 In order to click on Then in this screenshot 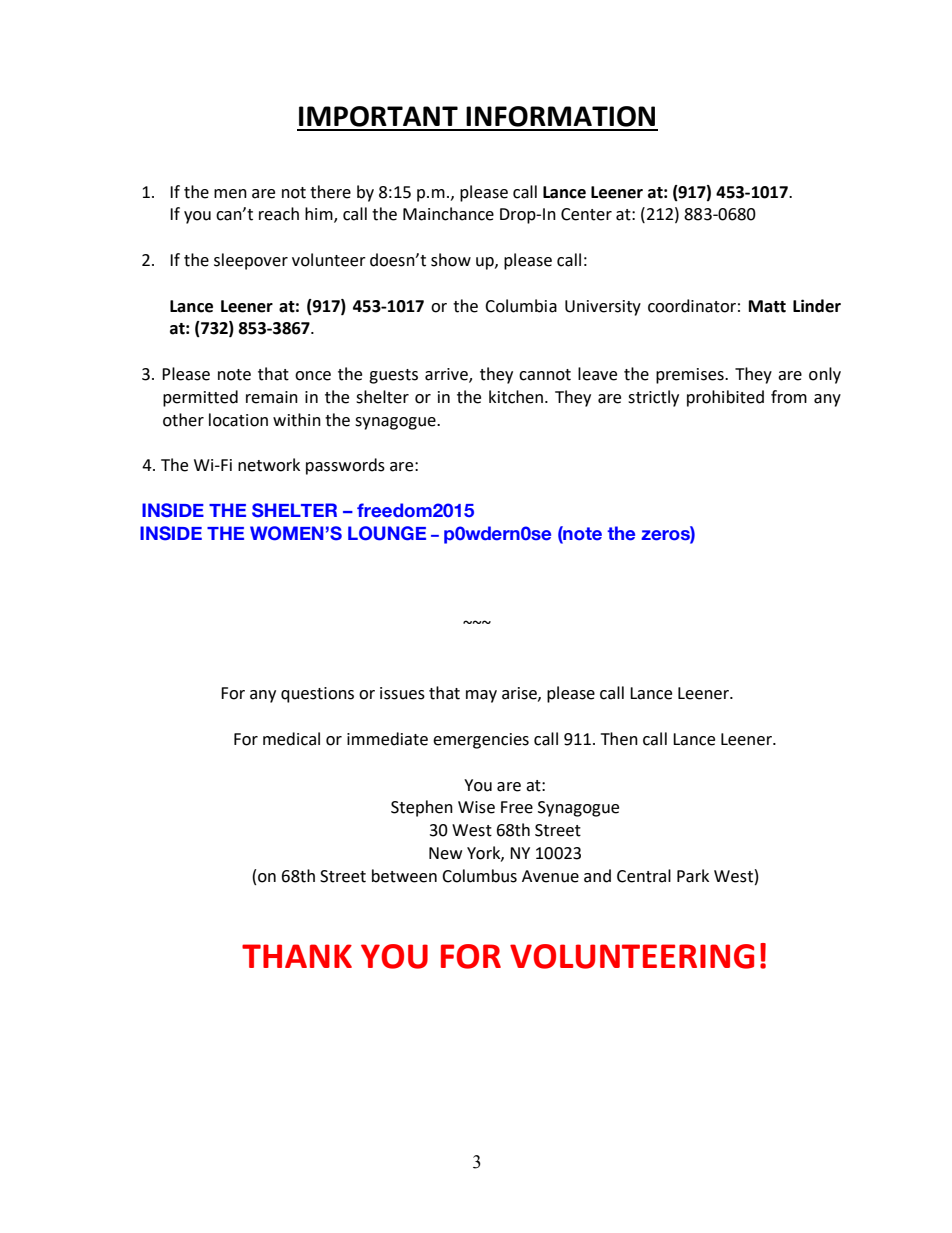, I will do `click(619, 739)`.
